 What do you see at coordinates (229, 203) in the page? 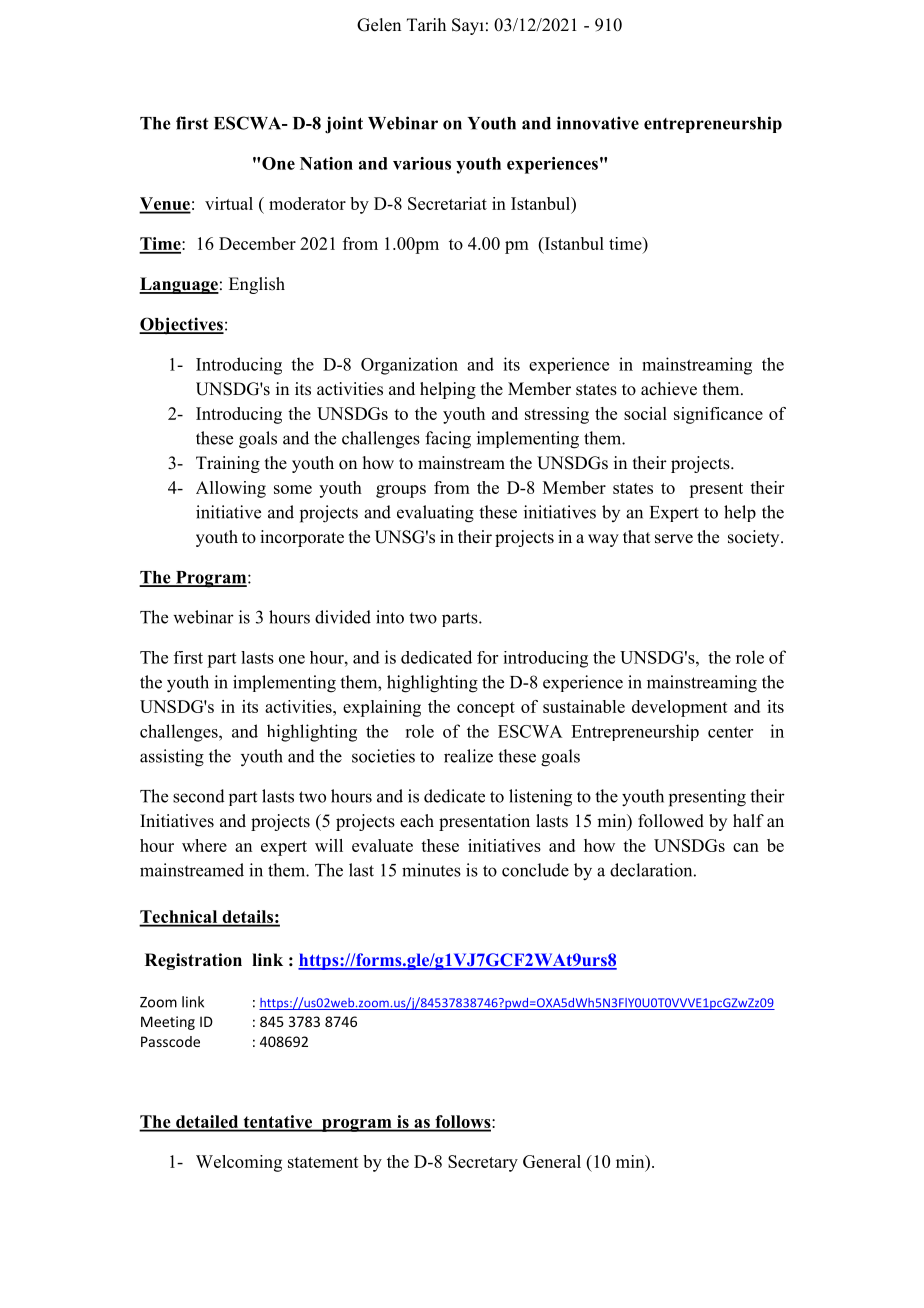
I see `virtual` at bounding box center [229, 203].
